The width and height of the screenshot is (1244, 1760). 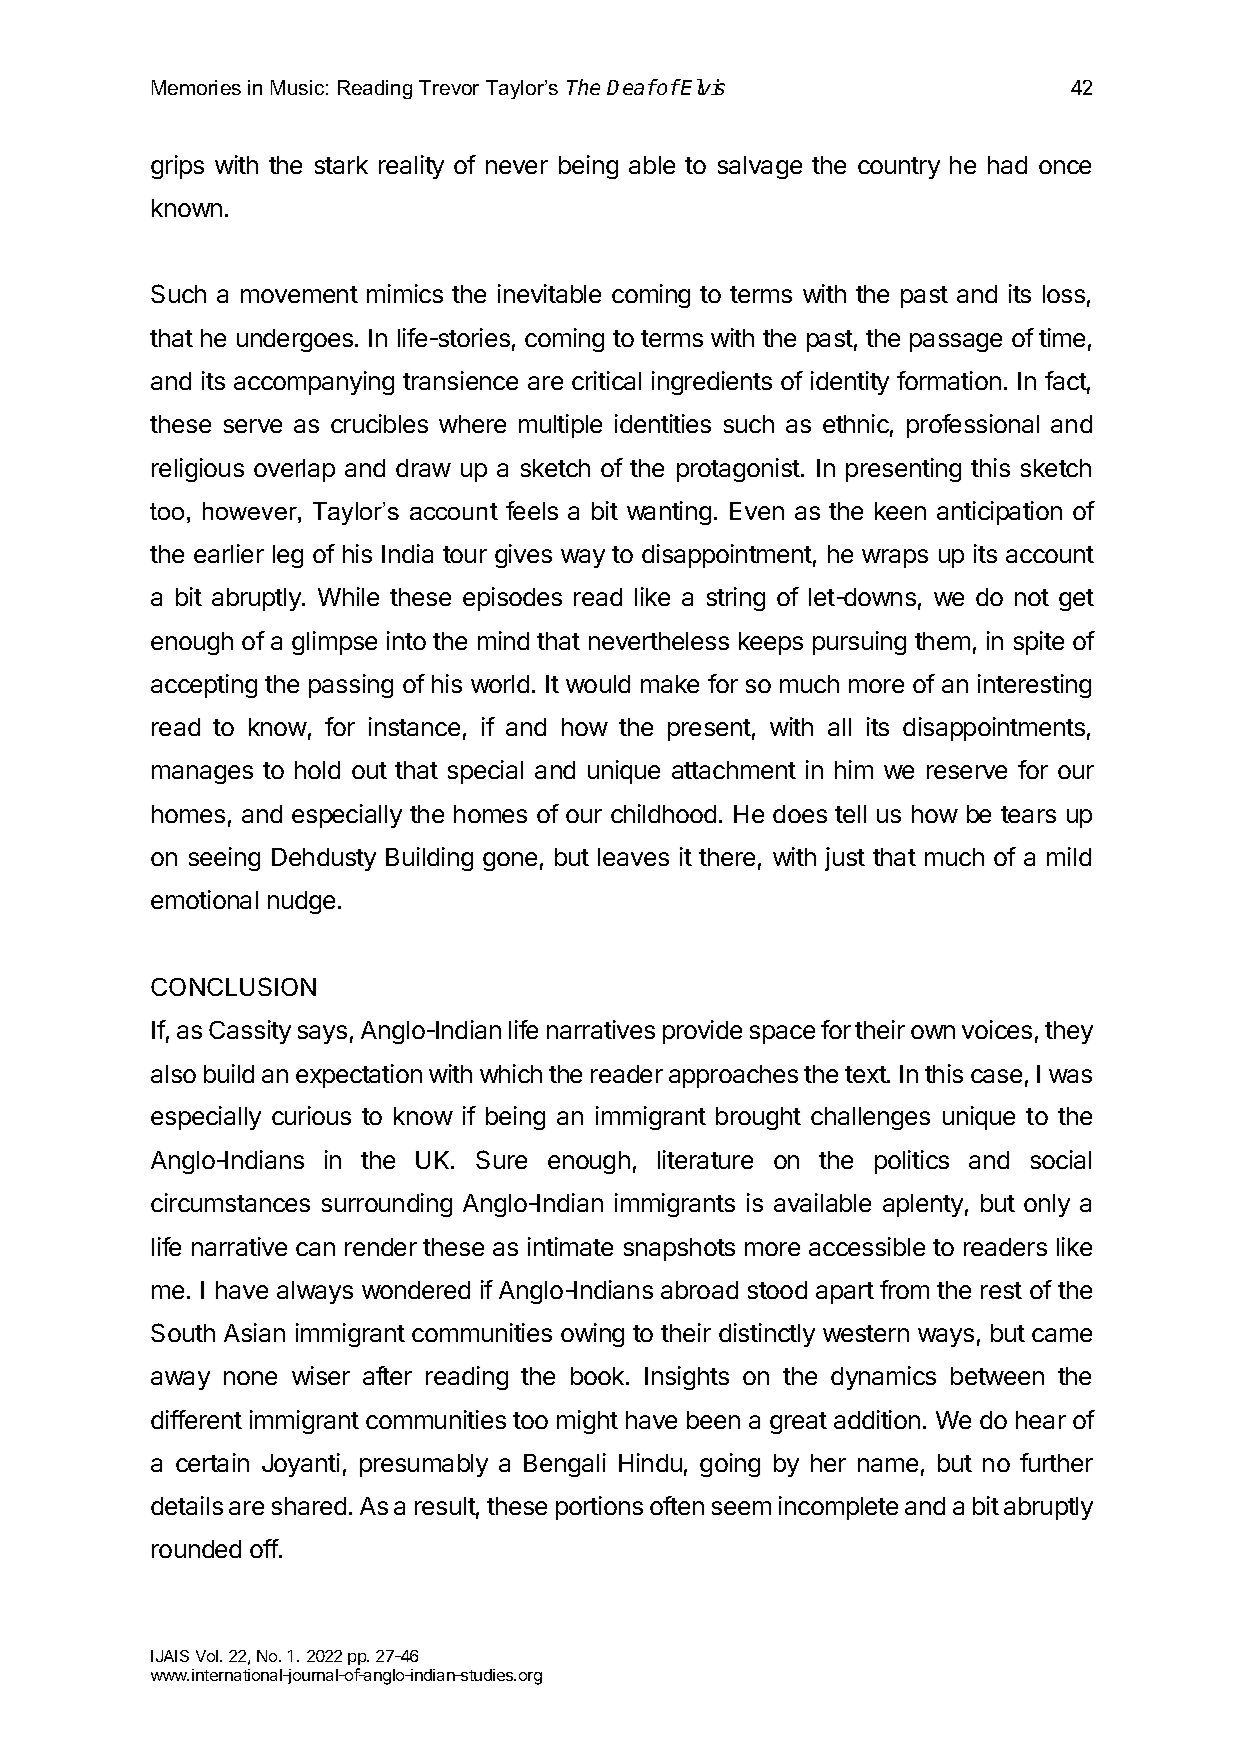 What do you see at coordinates (631, 87) in the screenshot?
I see `Deaf` at bounding box center [631, 87].
